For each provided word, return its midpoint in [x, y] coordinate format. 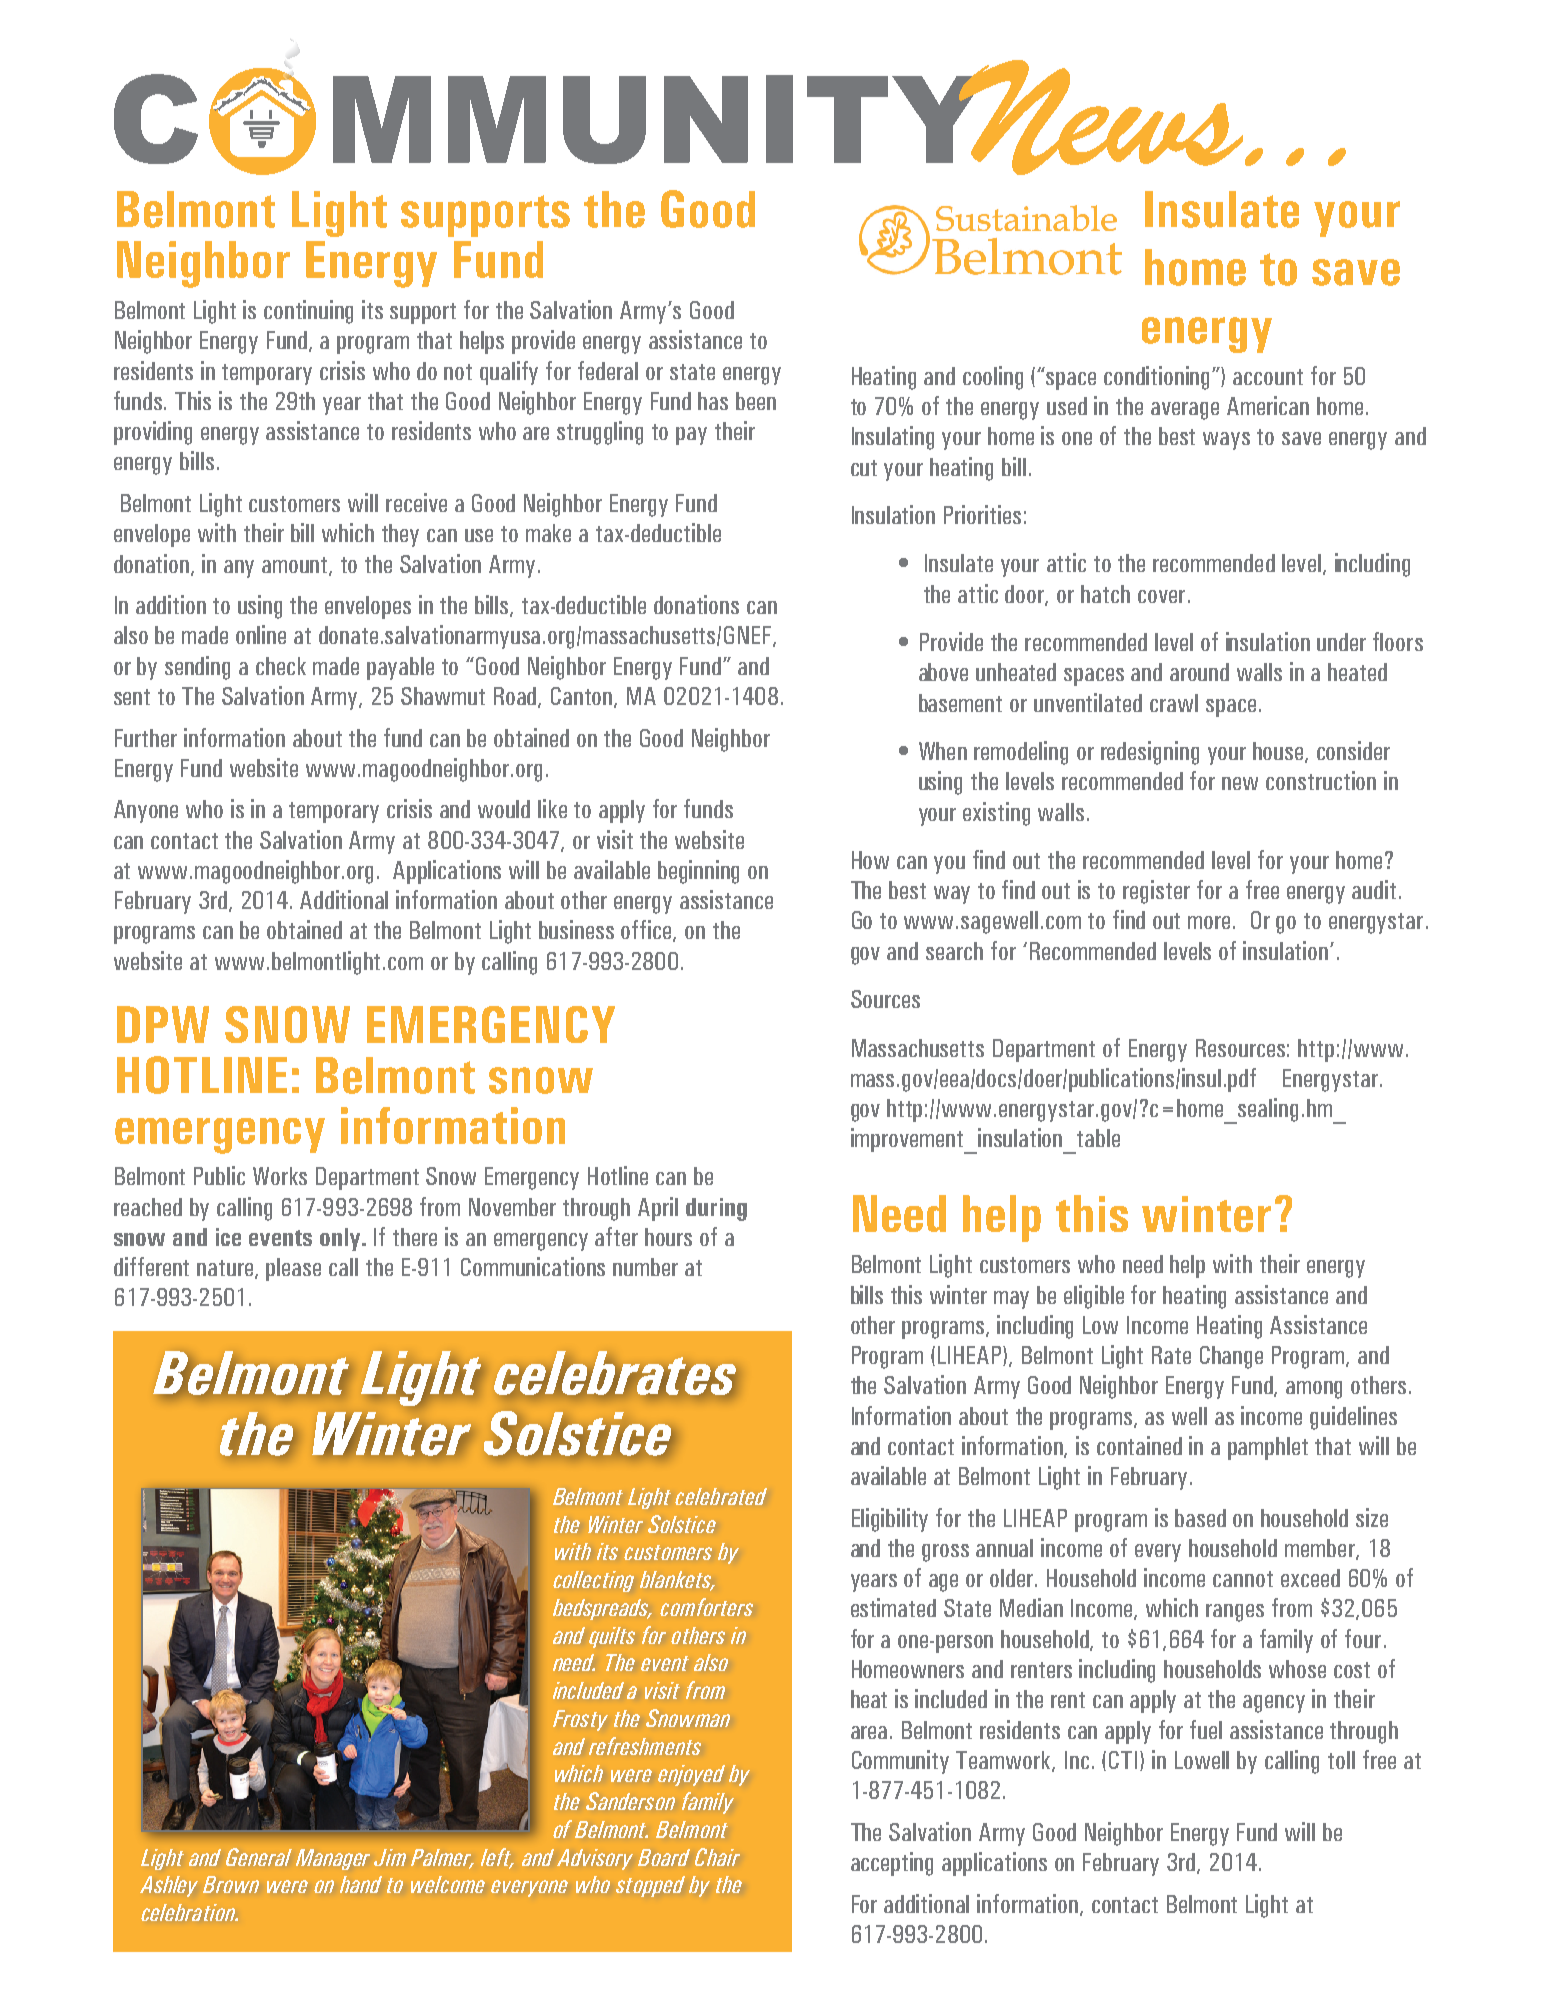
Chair [717, 1857]
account [1268, 377]
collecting [593, 1581]
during [716, 1209]
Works [280, 1176]
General [259, 1857]
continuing [308, 312]
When [943, 751]
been [756, 401]
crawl [1174, 703]
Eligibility [890, 1520]
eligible [1094, 1297]
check [281, 666]
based [1200, 1518]
